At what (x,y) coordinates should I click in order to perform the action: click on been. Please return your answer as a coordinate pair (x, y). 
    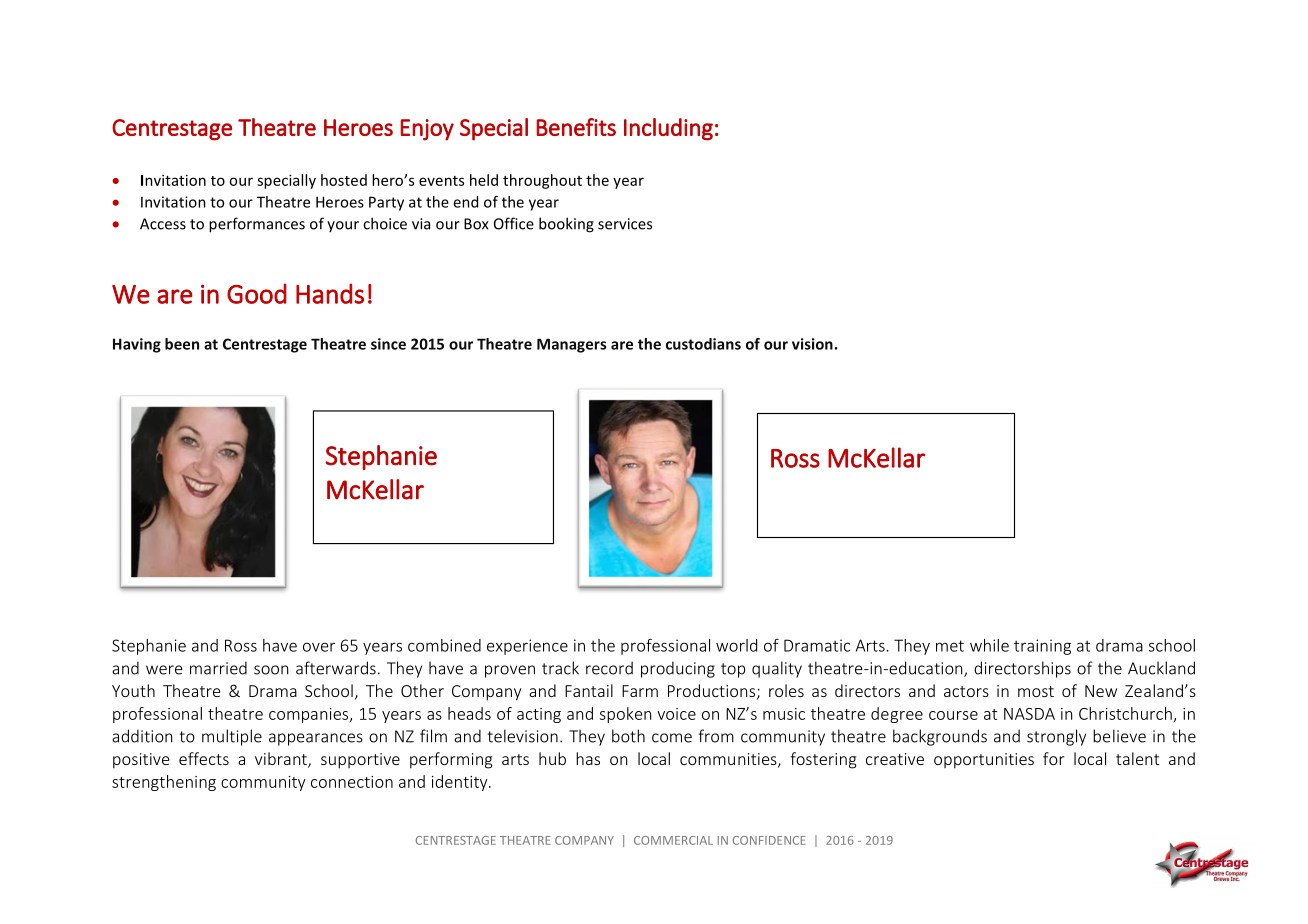
    Looking at the image, I should click on (182, 344).
